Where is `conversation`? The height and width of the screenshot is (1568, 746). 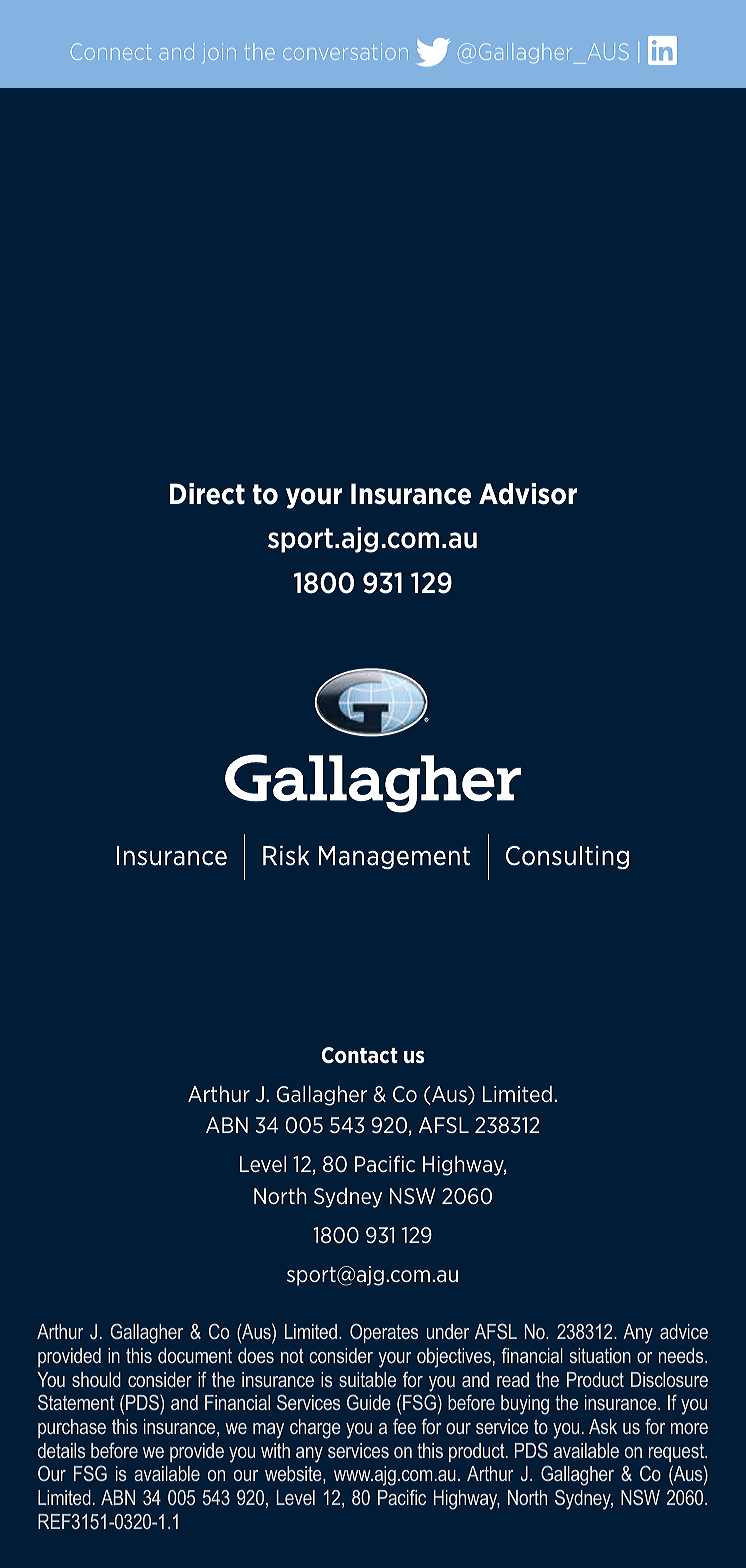 conversation is located at coordinates (345, 51).
